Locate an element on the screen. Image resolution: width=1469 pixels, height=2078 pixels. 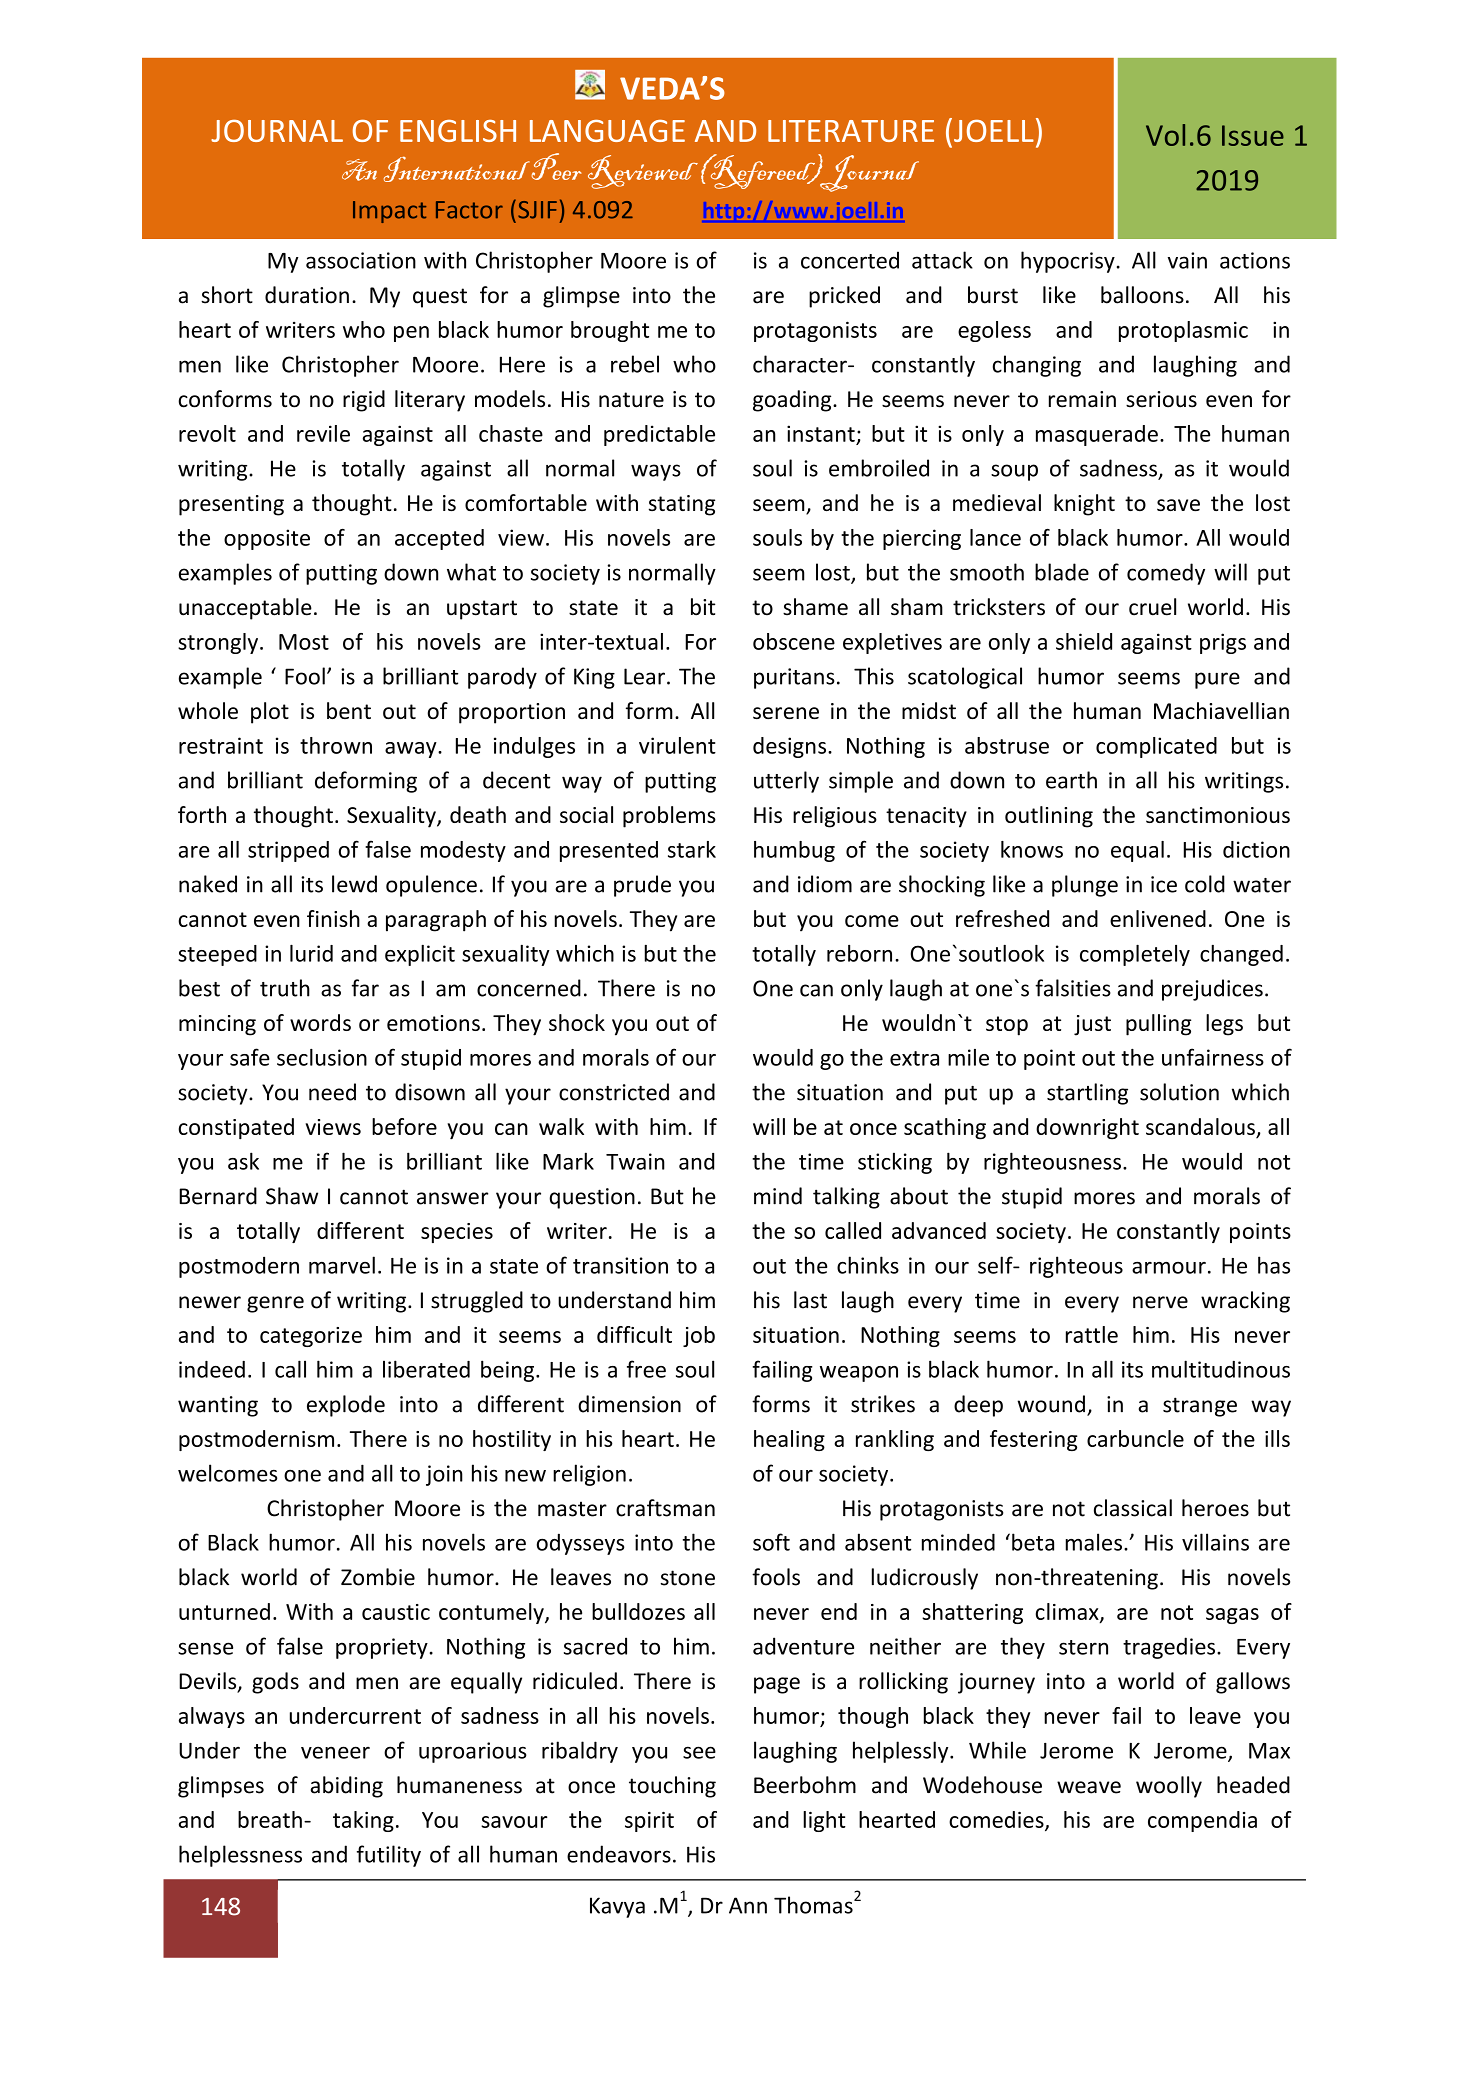
reborn is located at coordinates (859, 953).
